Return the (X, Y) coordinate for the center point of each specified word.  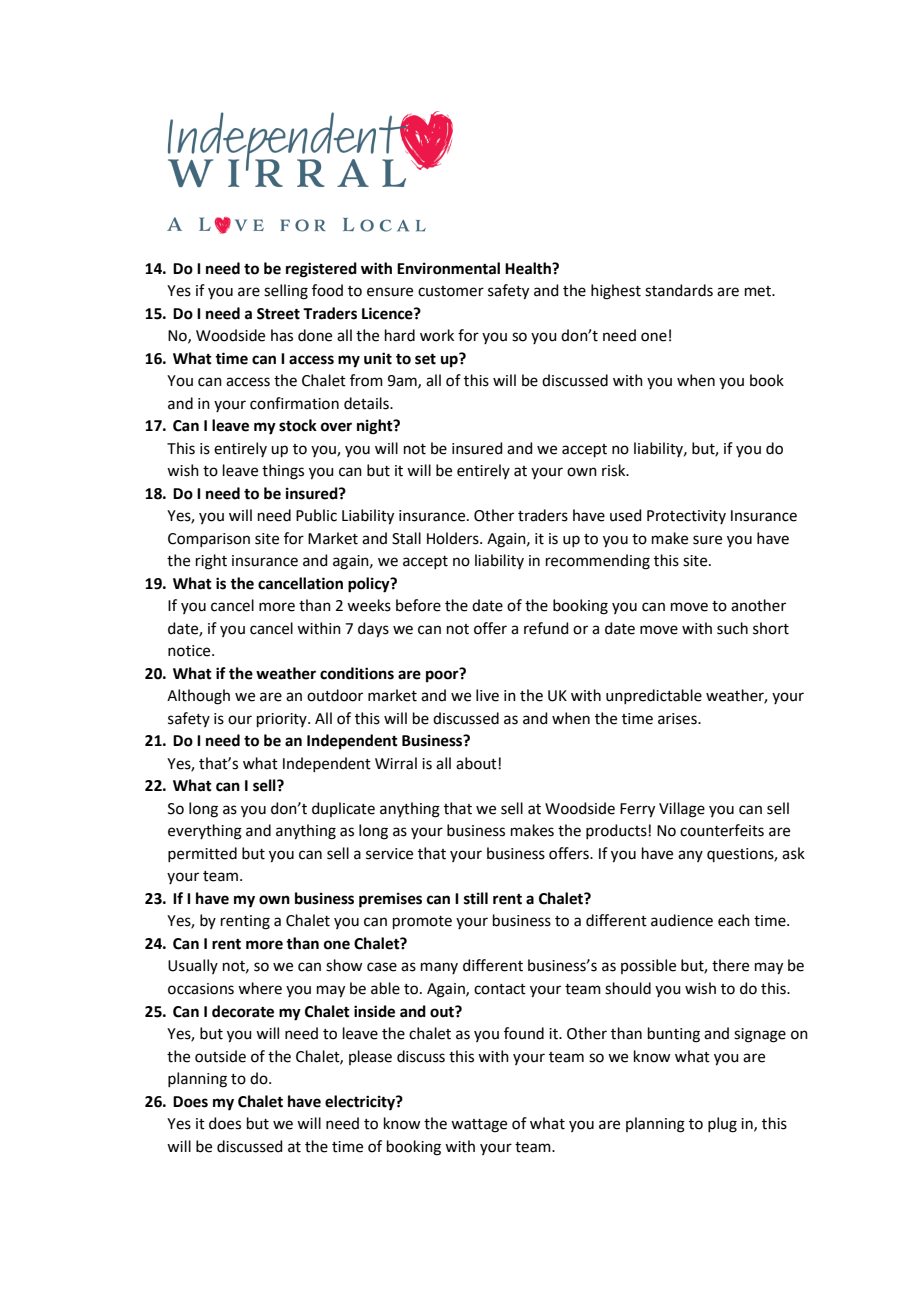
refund (546, 628)
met (759, 291)
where (260, 988)
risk (615, 470)
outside (220, 1056)
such (732, 628)
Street (278, 314)
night (376, 427)
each (734, 920)
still (476, 898)
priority (283, 720)
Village (682, 810)
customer (451, 291)
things (283, 472)
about (477, 763)
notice (190, 651)
